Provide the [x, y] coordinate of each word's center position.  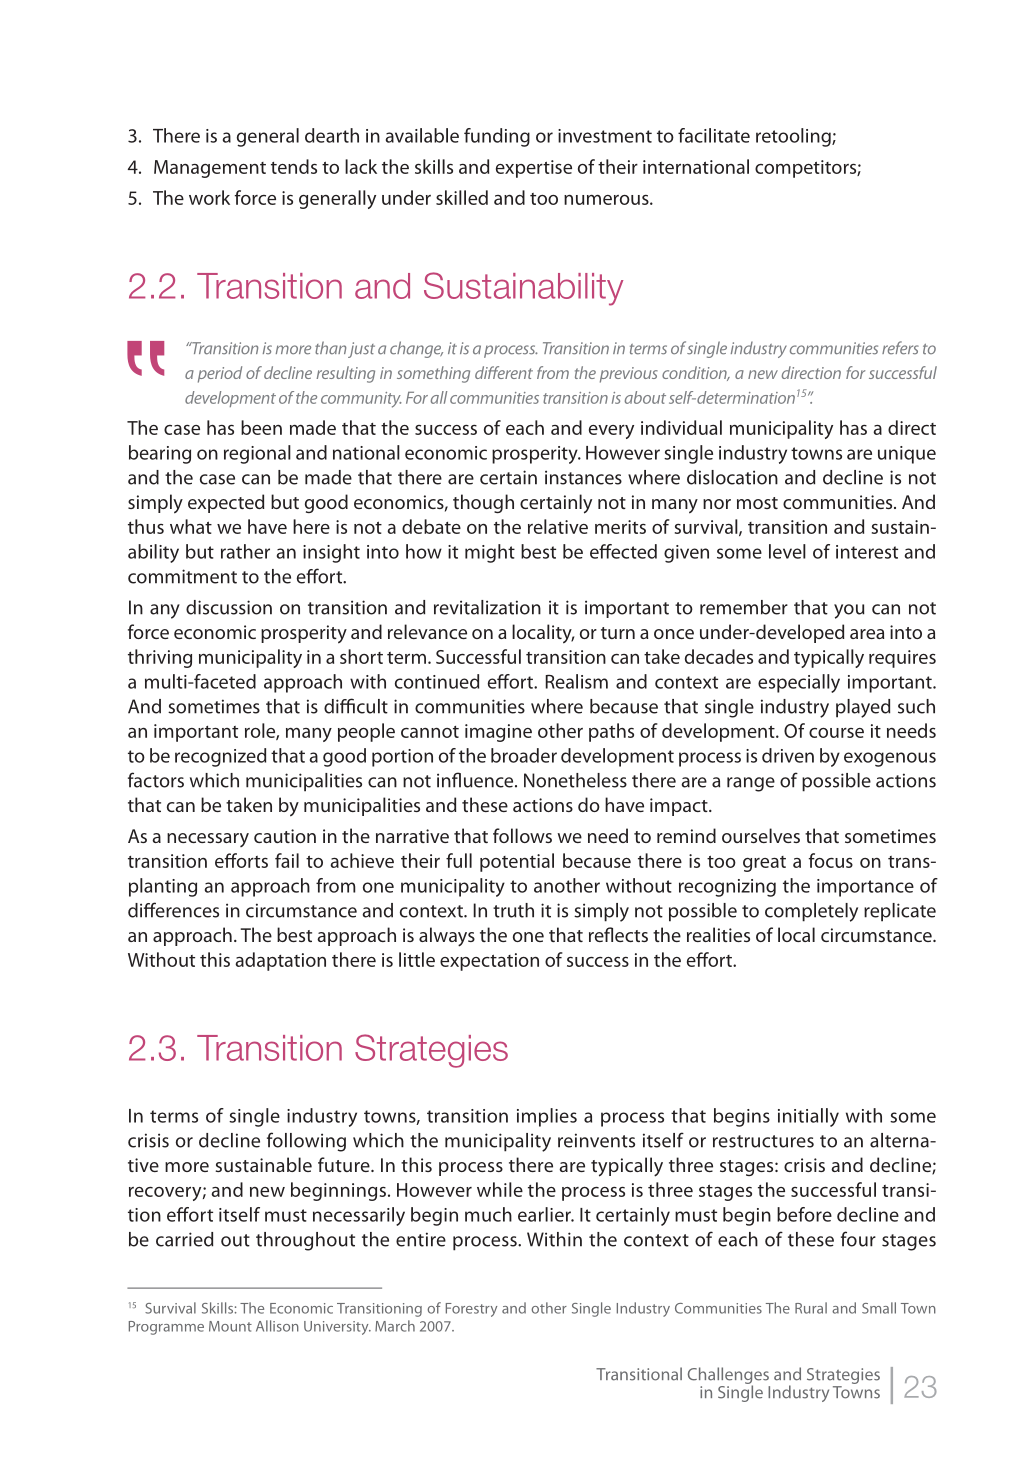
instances [583, 477]
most [757, 503]
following [306, 1142]
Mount [230, 1326]
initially [808, 1117]
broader [524, 755]
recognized [220, 757]
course [836, 733]
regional [257, 454]
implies [547, 1117]
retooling [794, 137]
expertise [534, 169]
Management [210, 169]
